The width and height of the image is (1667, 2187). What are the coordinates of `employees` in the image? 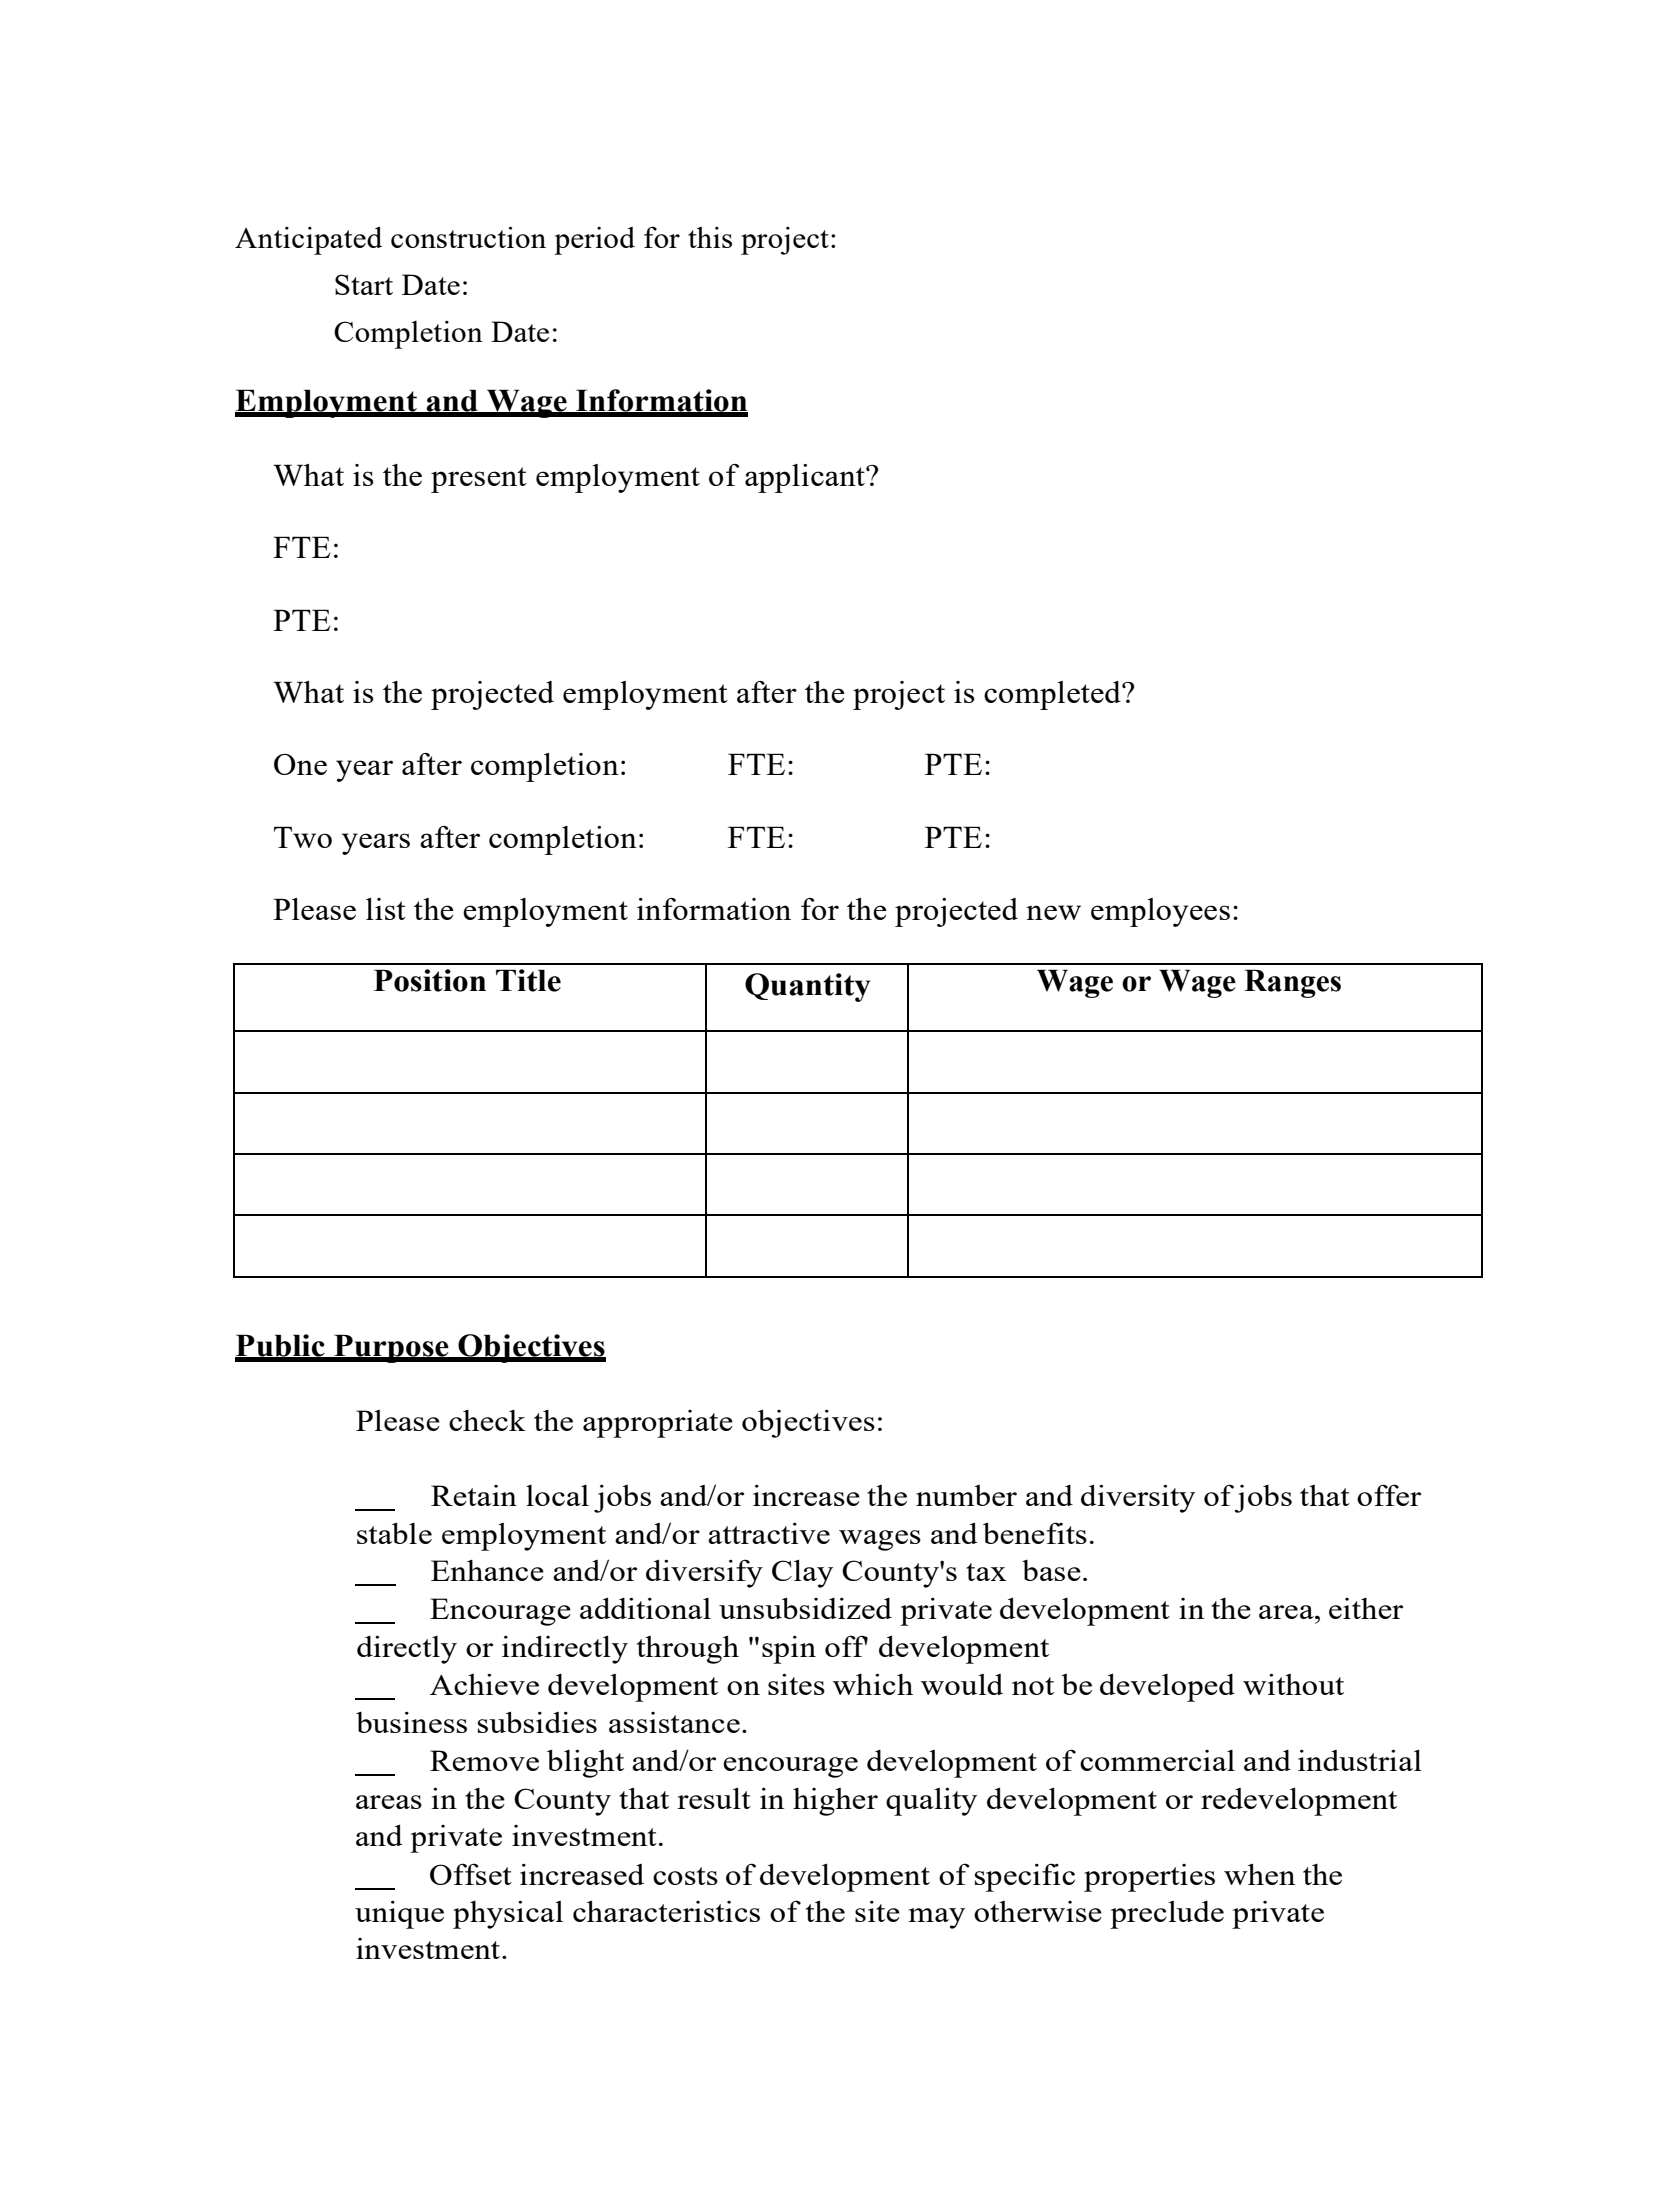 It's located at (1160, 912).
